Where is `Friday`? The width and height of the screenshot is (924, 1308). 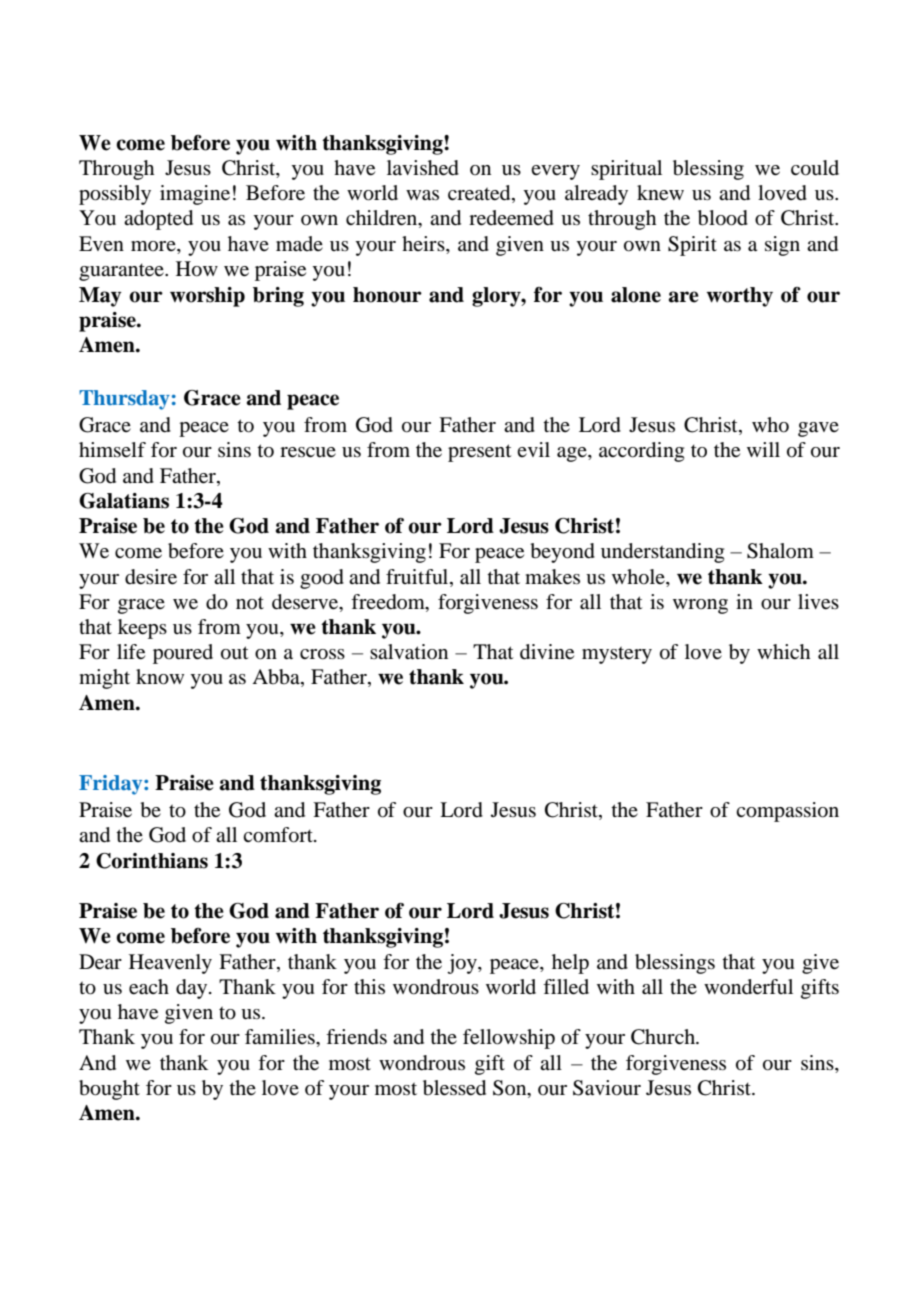
Friday is located at coordinates (112, 785).
